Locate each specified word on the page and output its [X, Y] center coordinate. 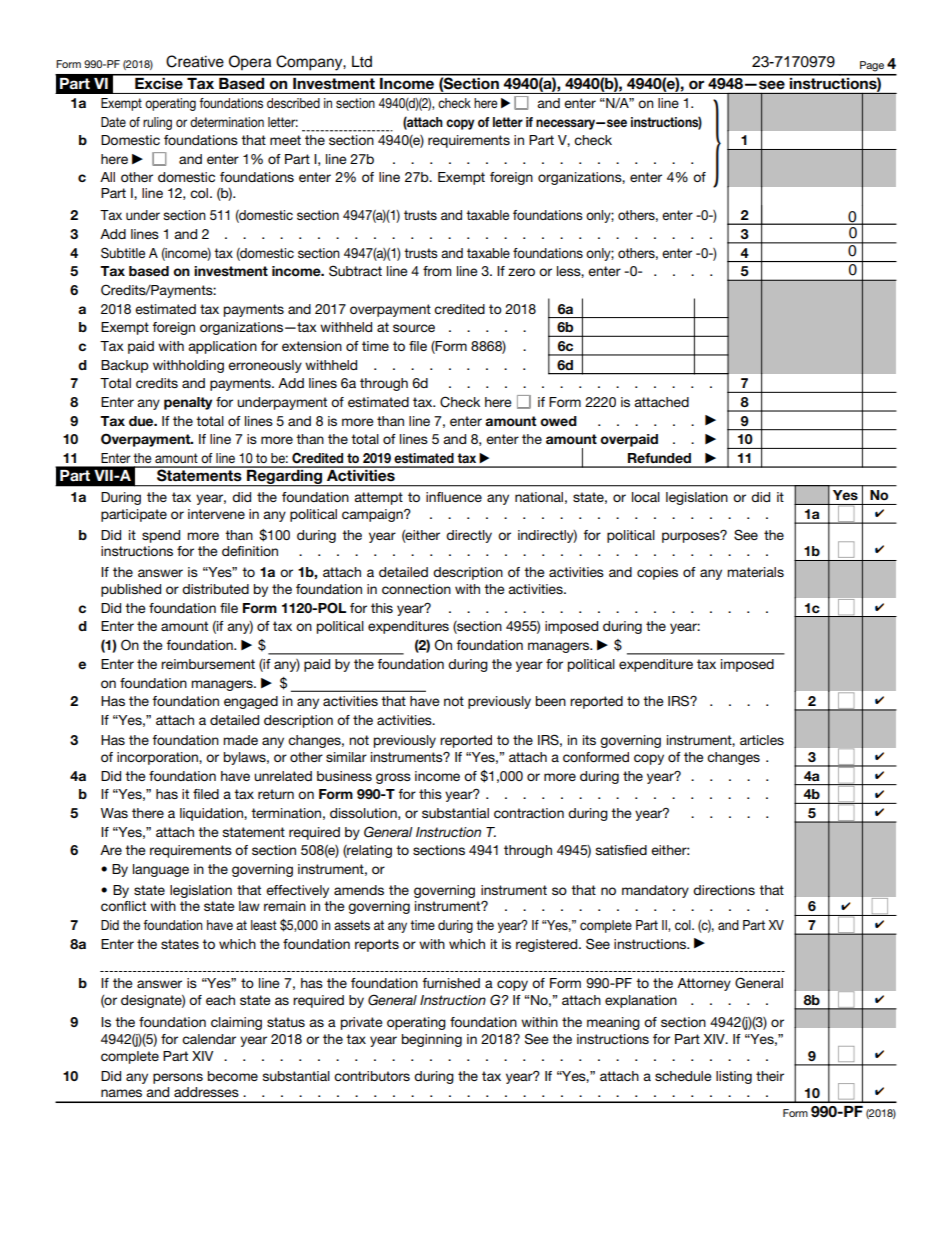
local [646, 497]
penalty [188, 403]
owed [558, 421]
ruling [157, 123]
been [551, 701]
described [293, 103]
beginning [432, 1040]
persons [178, 1078]
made [240, 740]
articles [762, 740]
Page [872, 66]
